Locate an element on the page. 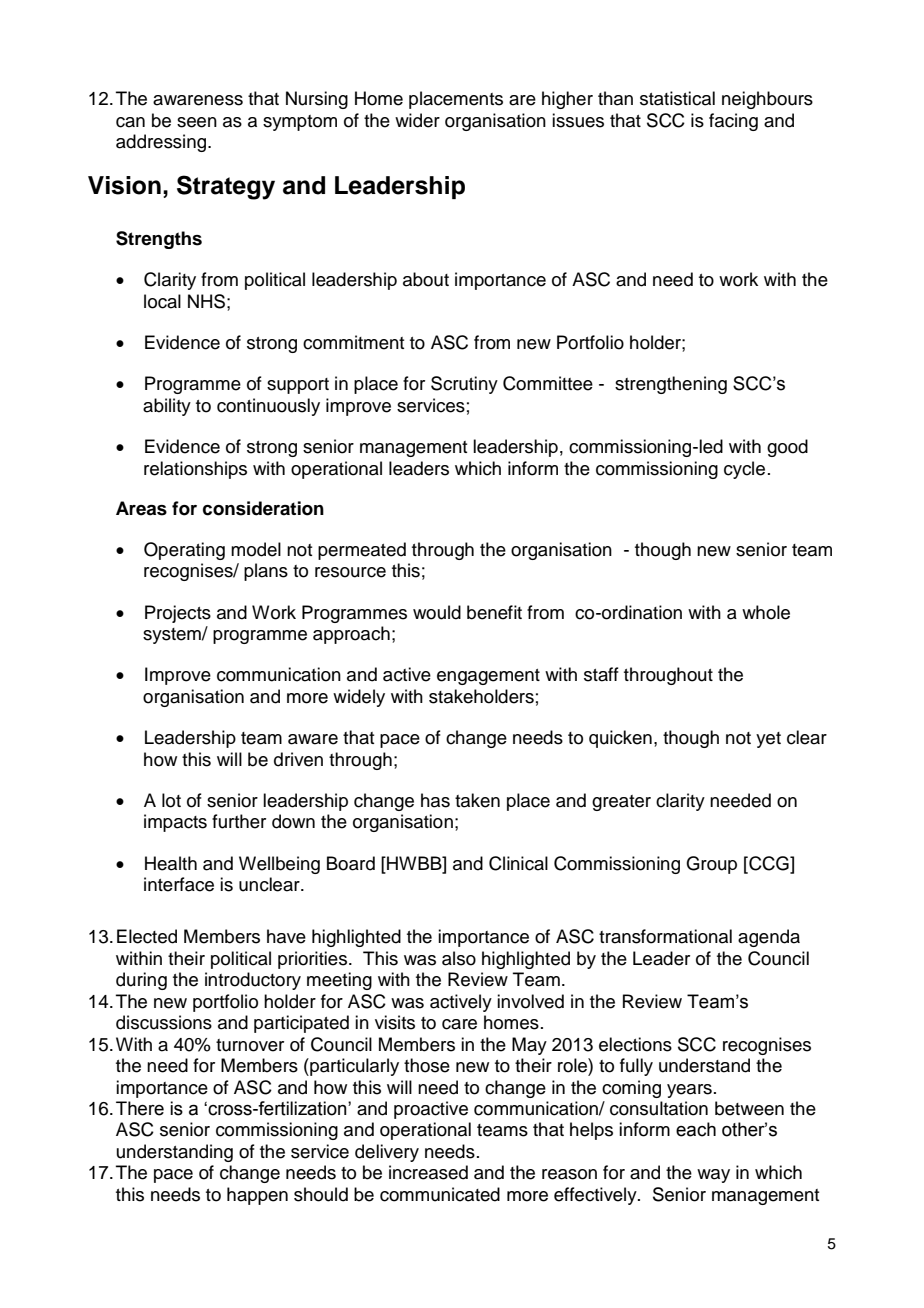  whole is located at coordinates (766, 612).
